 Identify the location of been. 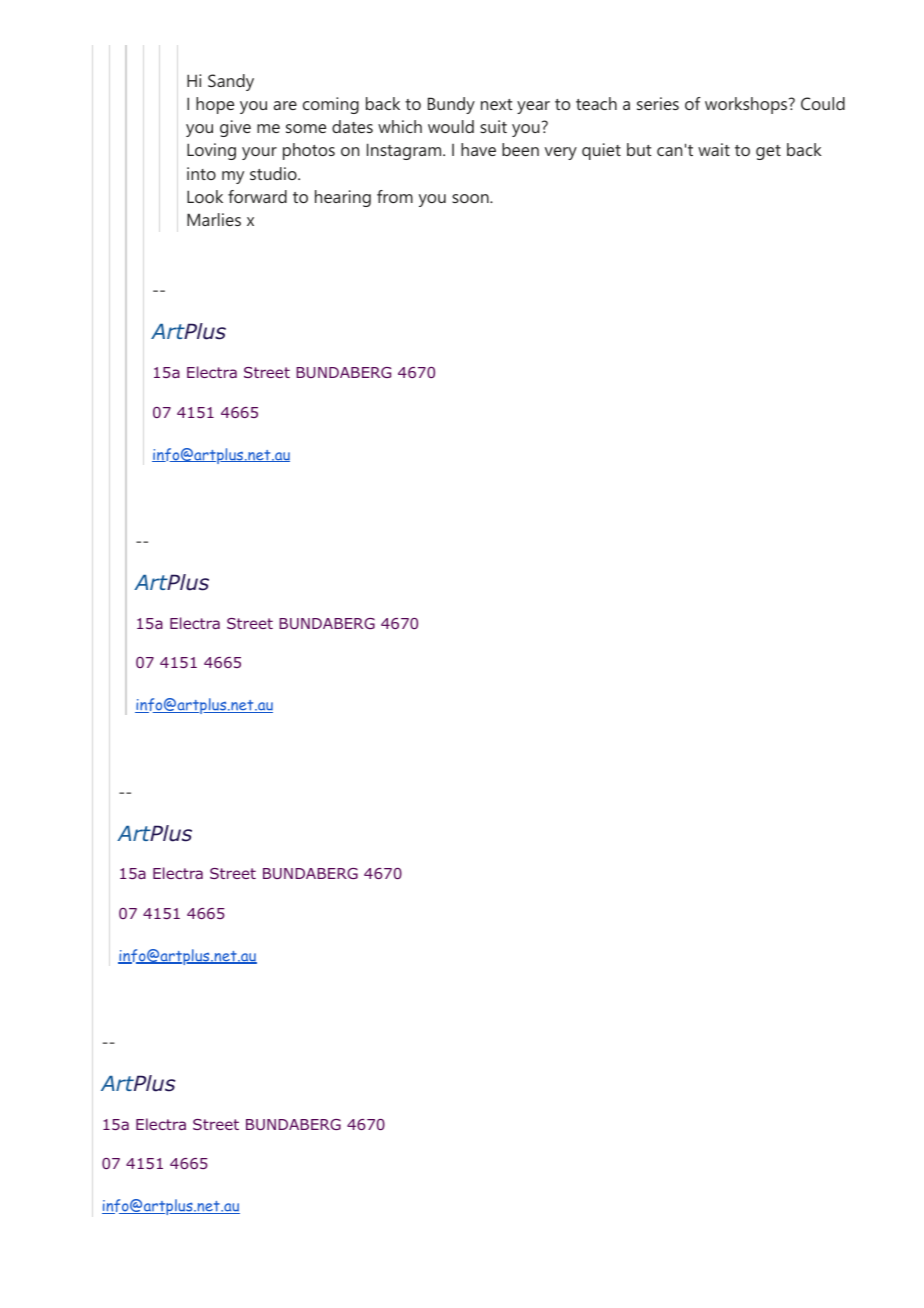
(520, 149).
